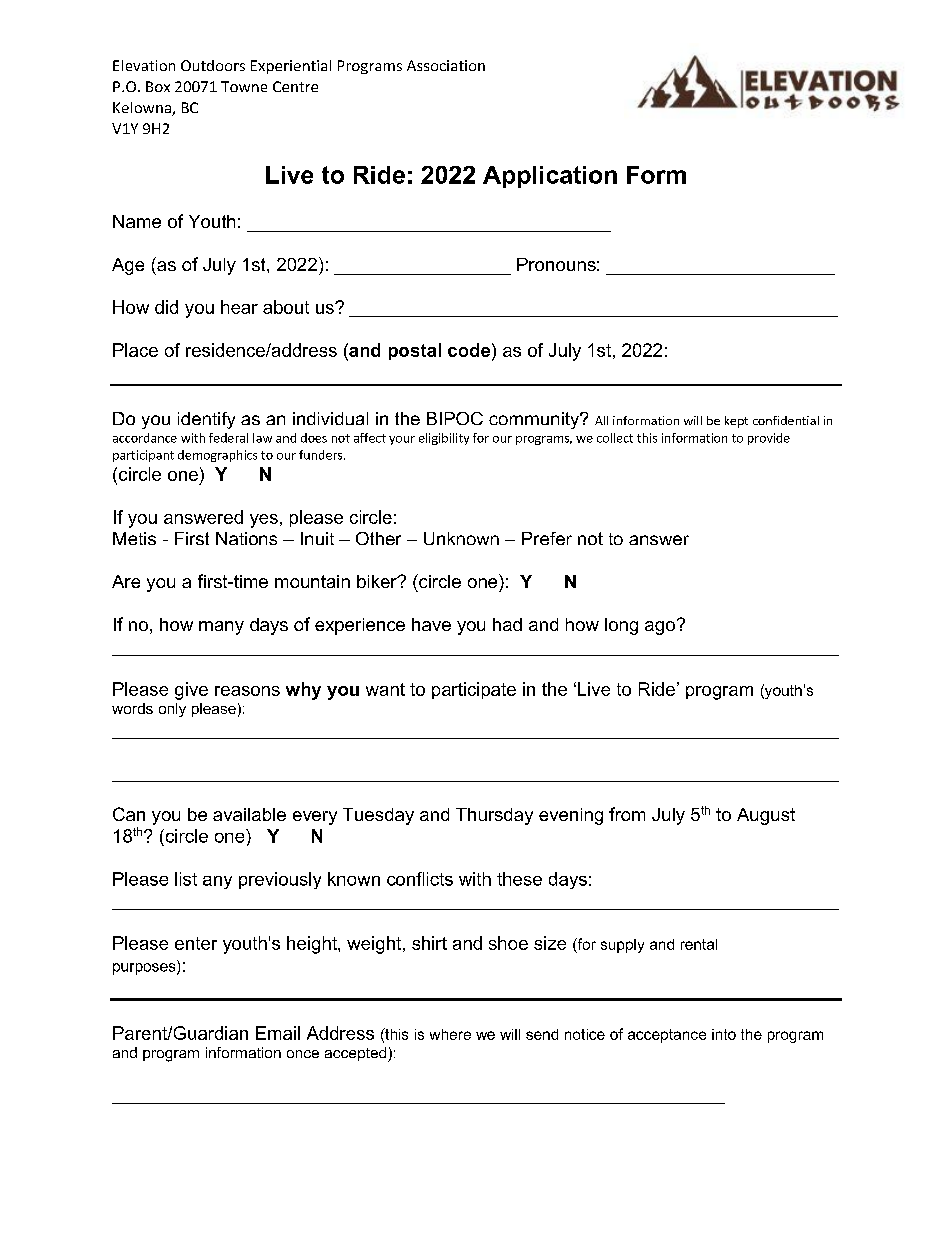 The image size is (952, 1233). What do you see at coordinates (660, 628) in the document?
I see `ago` at bounding box center [660, 628].
